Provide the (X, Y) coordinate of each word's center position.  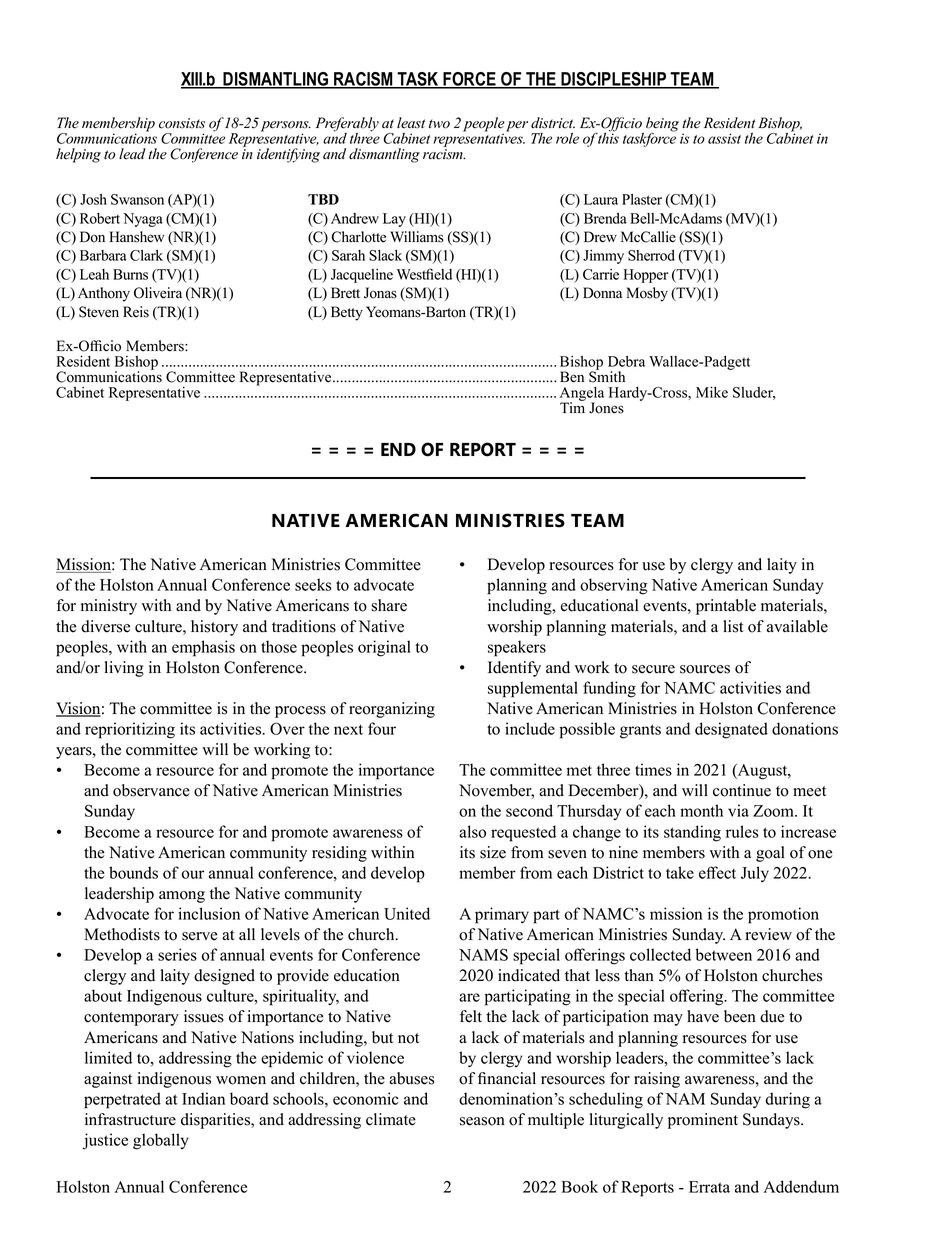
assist (724, 138)
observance (151, 790)
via (738, 810)
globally (161, 1141)
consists (182, 123)
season (482, 1121)
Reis (136, 312)
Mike (712, 392)
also (472, 831)
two (439, 124)
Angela (582, 395)
